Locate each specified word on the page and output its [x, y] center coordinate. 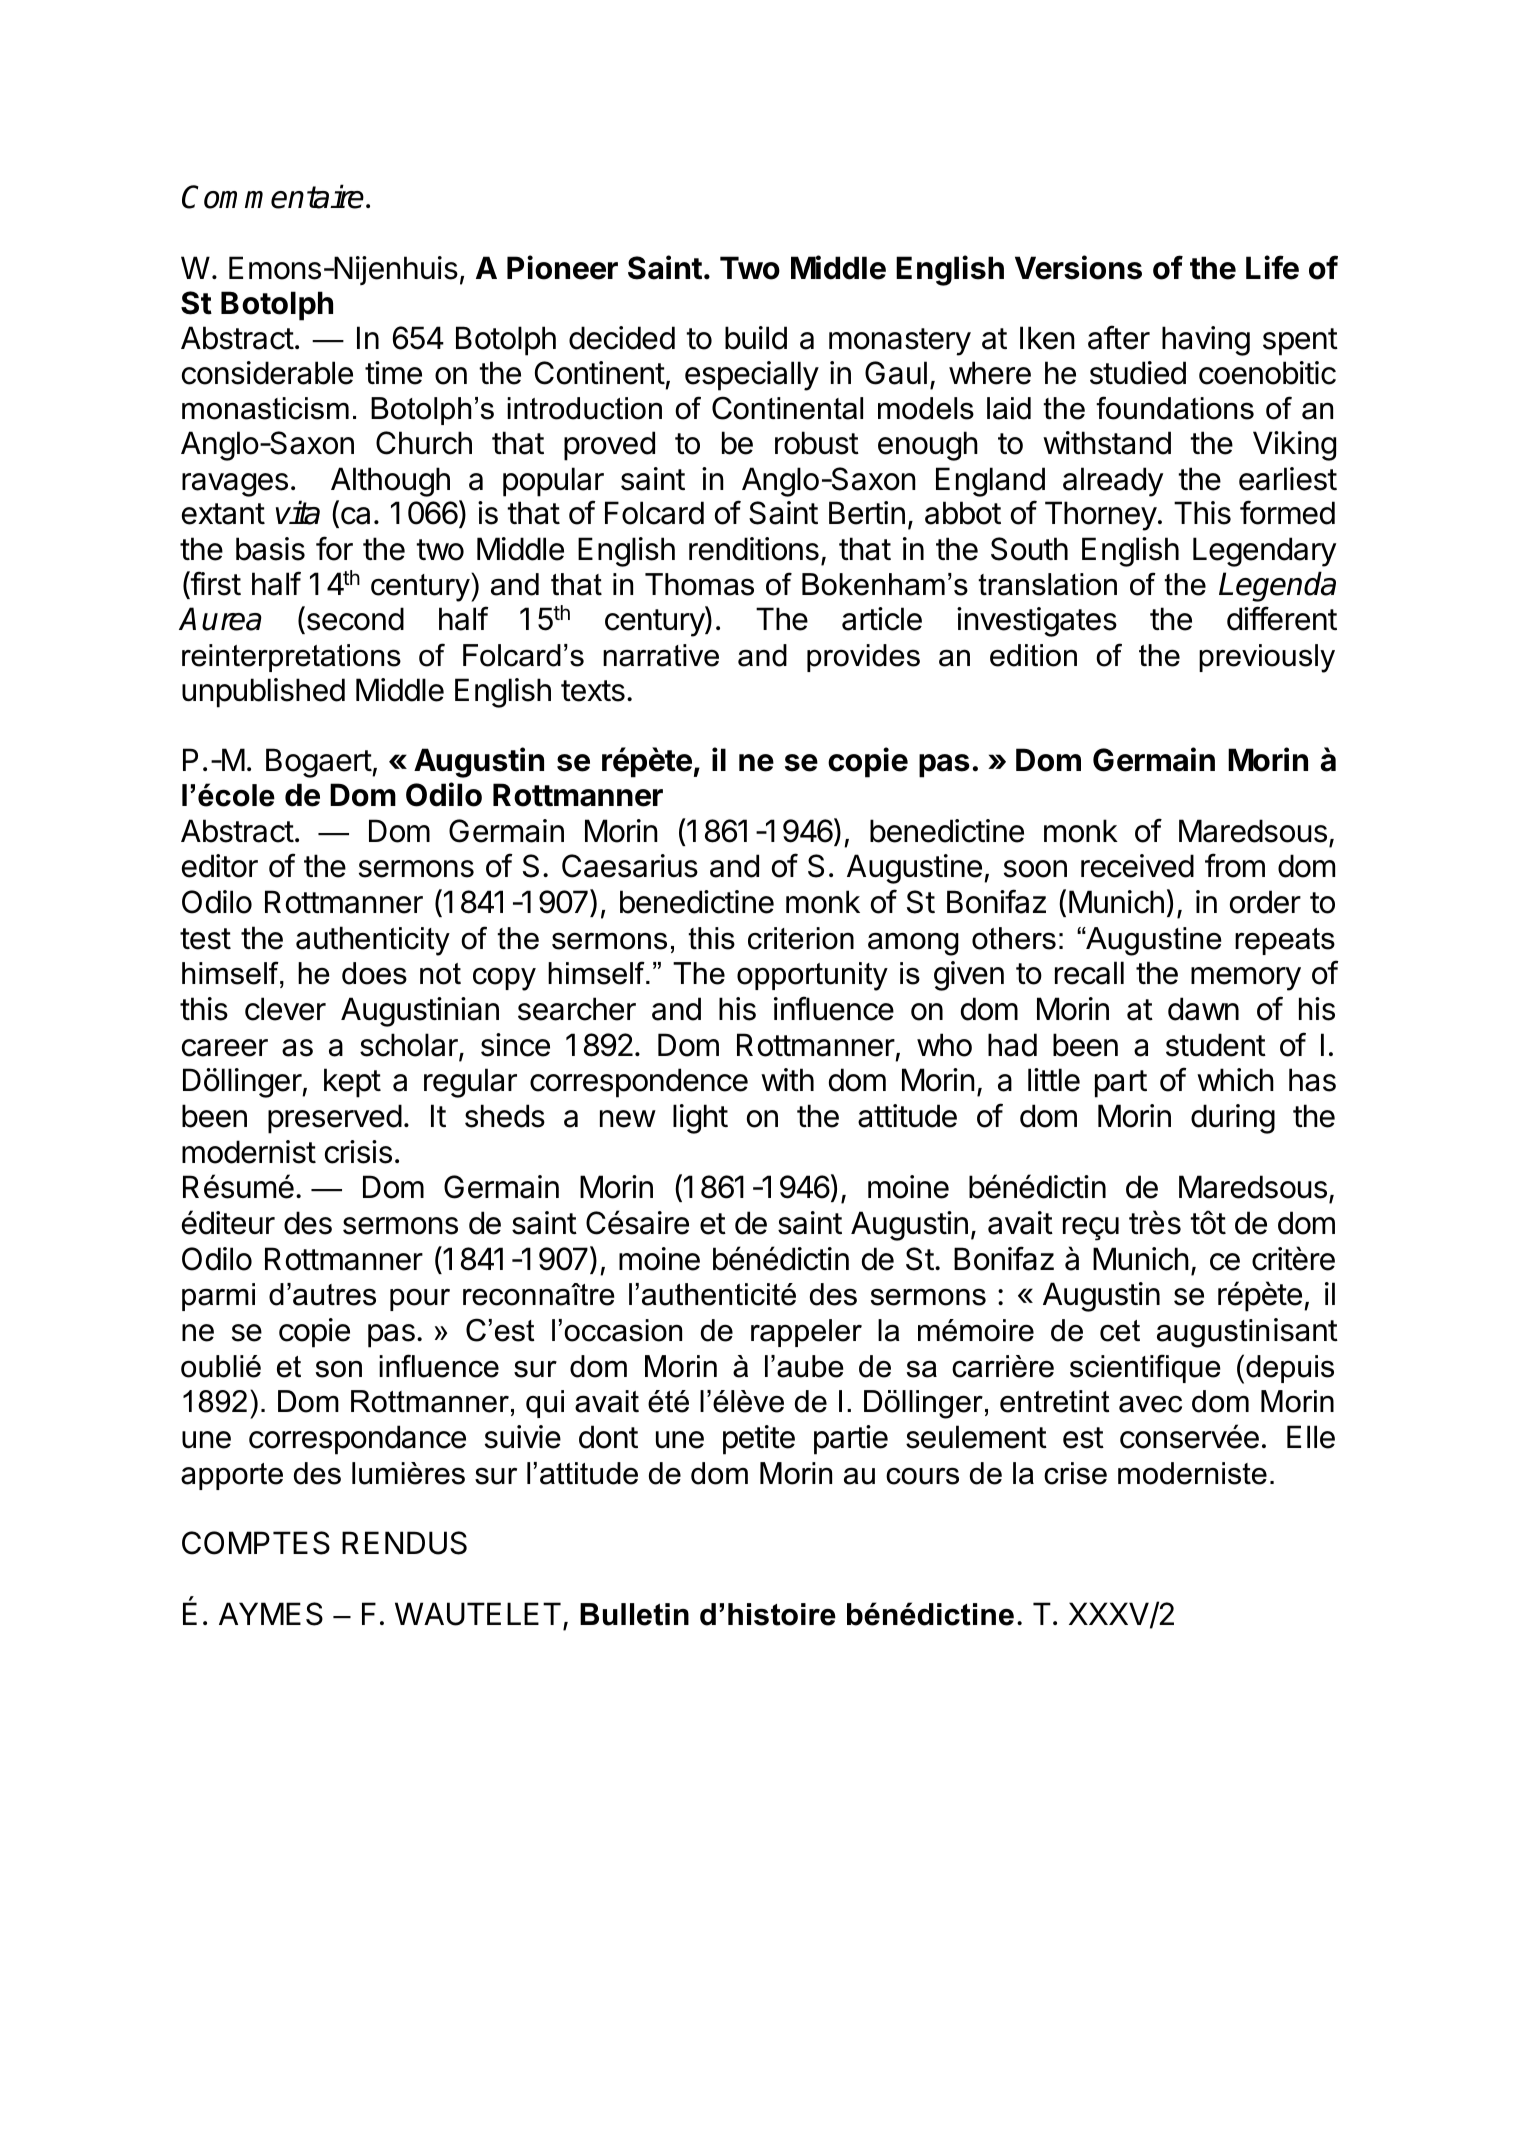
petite [759, 1440]
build [756, 338]
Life [1272, 267]
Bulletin [634, 1614]
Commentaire [274, 196]
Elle [1311, 1437]
